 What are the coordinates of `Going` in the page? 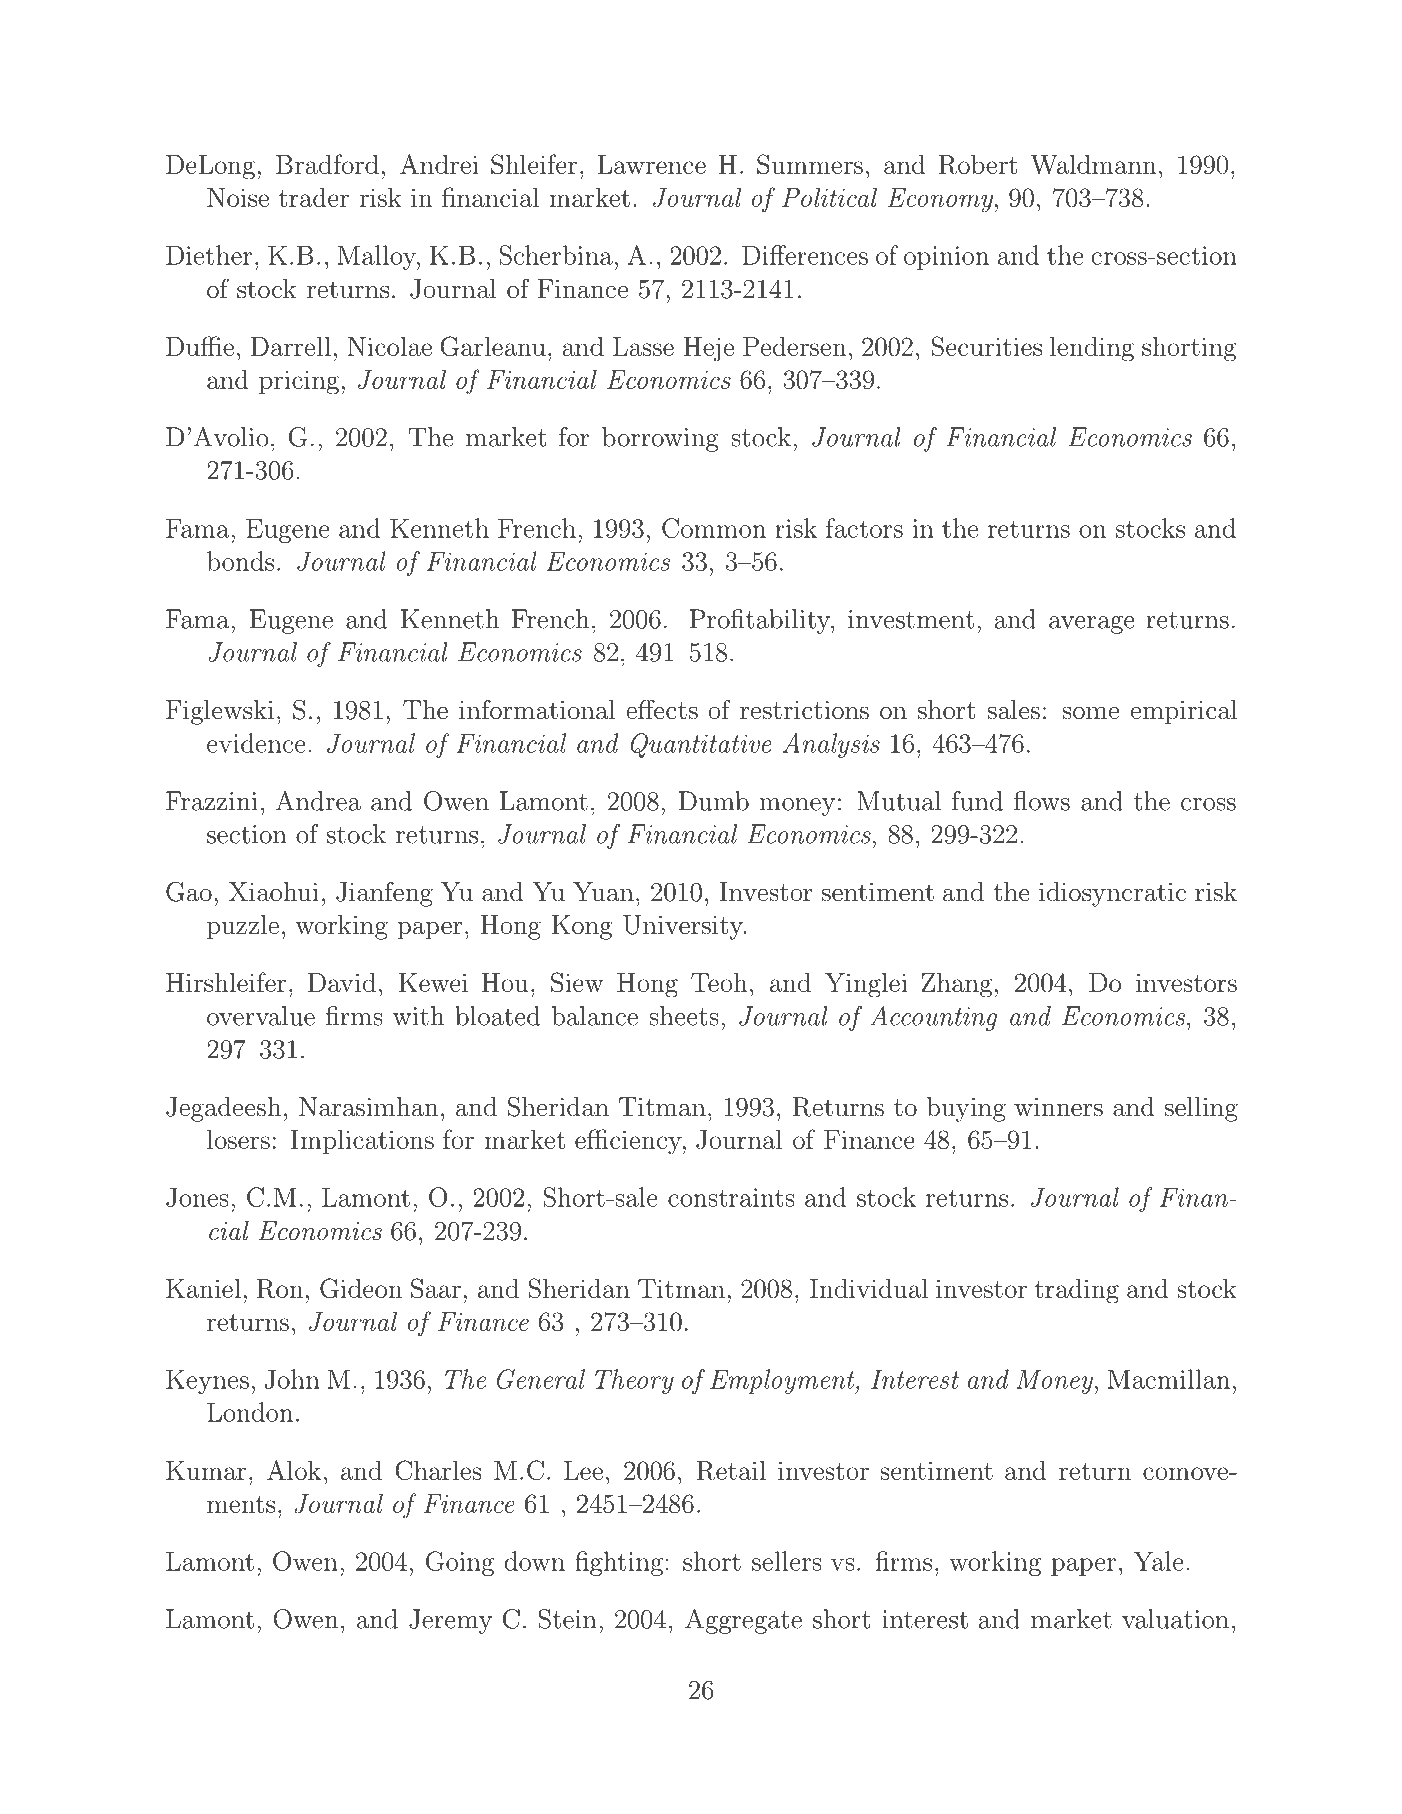 It's located at (460, 1563).
